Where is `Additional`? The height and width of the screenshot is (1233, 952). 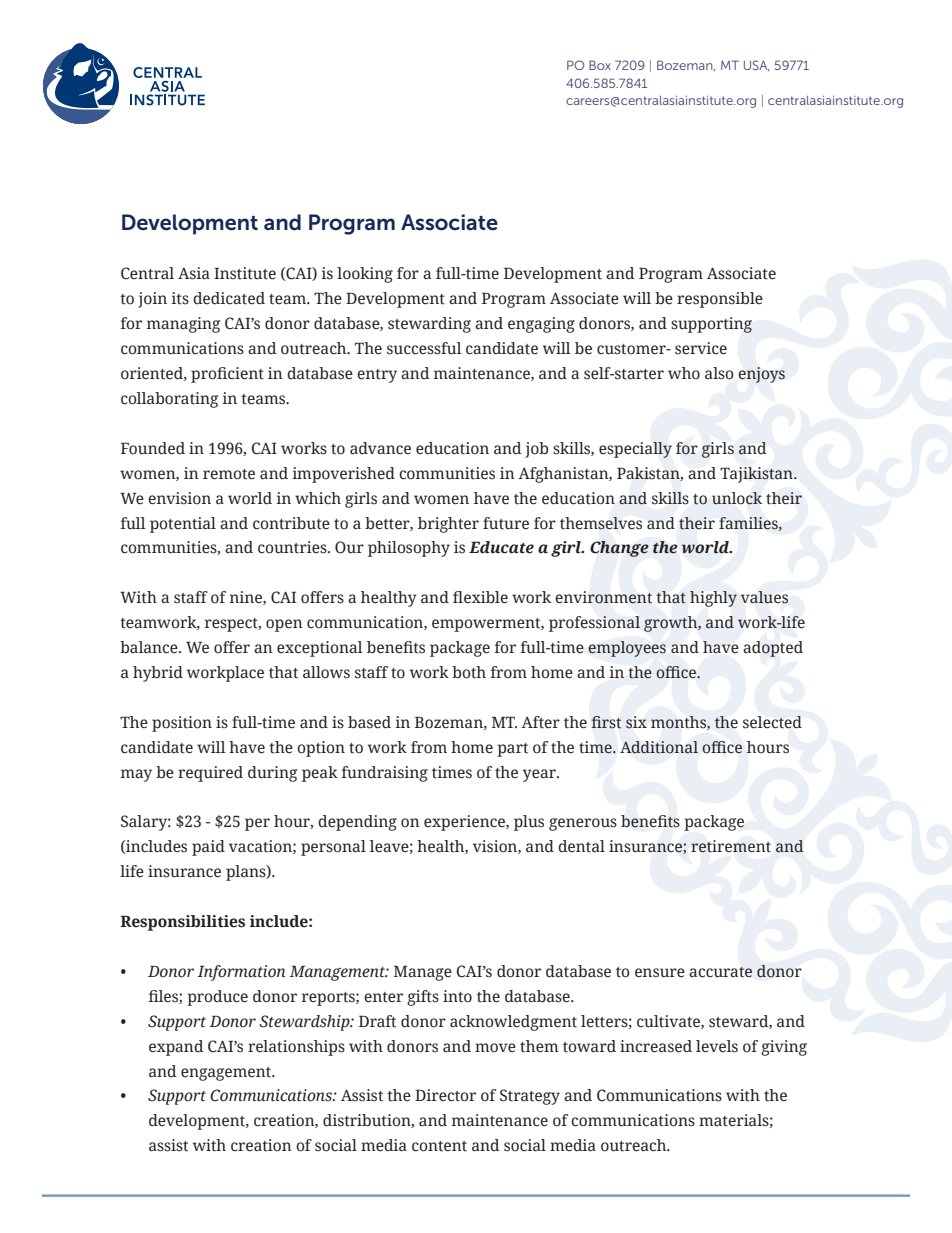
Additional is located at coordinates (659, 747).
